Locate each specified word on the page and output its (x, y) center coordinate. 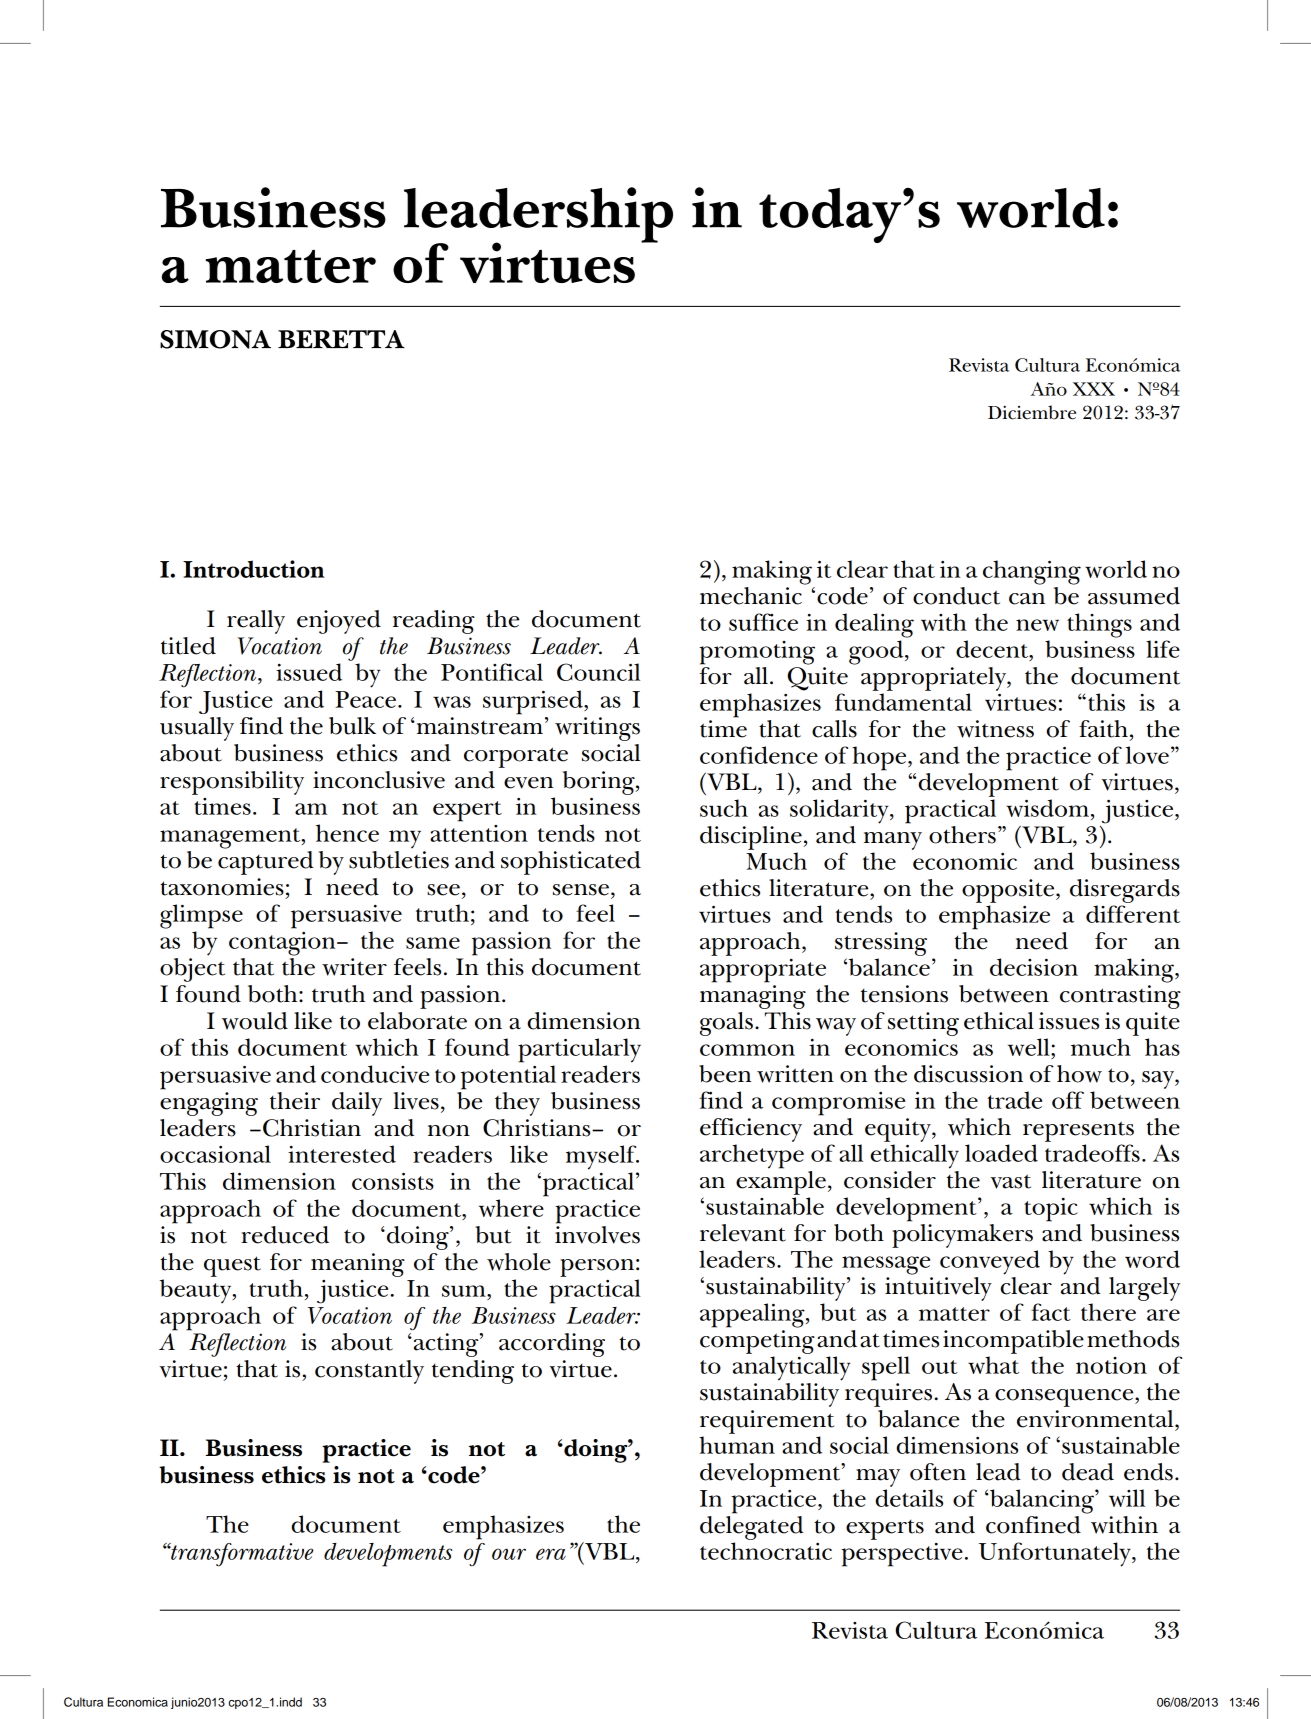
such (724, 808)
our (509, 1554)
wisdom (1047, 808)
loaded (1001, 1153)
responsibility (232, 783)
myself (602, 1157)
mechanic (751, 596)
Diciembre (1032, 412)
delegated (752, 1526)
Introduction (253, 569)
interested (342, 1154)
